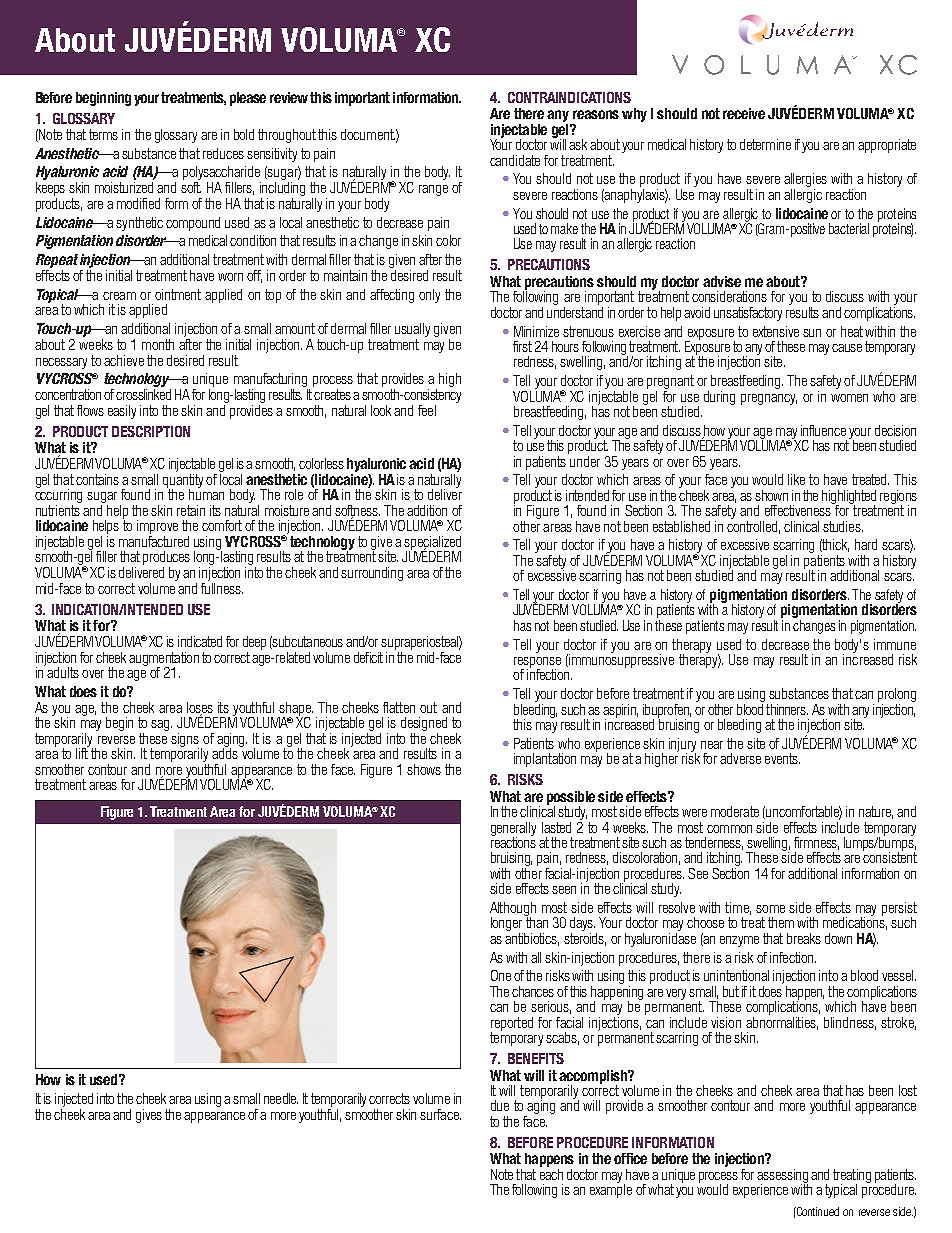 This screenshot has height=1233, width=952. What do you see at coordinates (765, 144) in the screenshot?
I see `determine` at bounding box center [765, 144].
